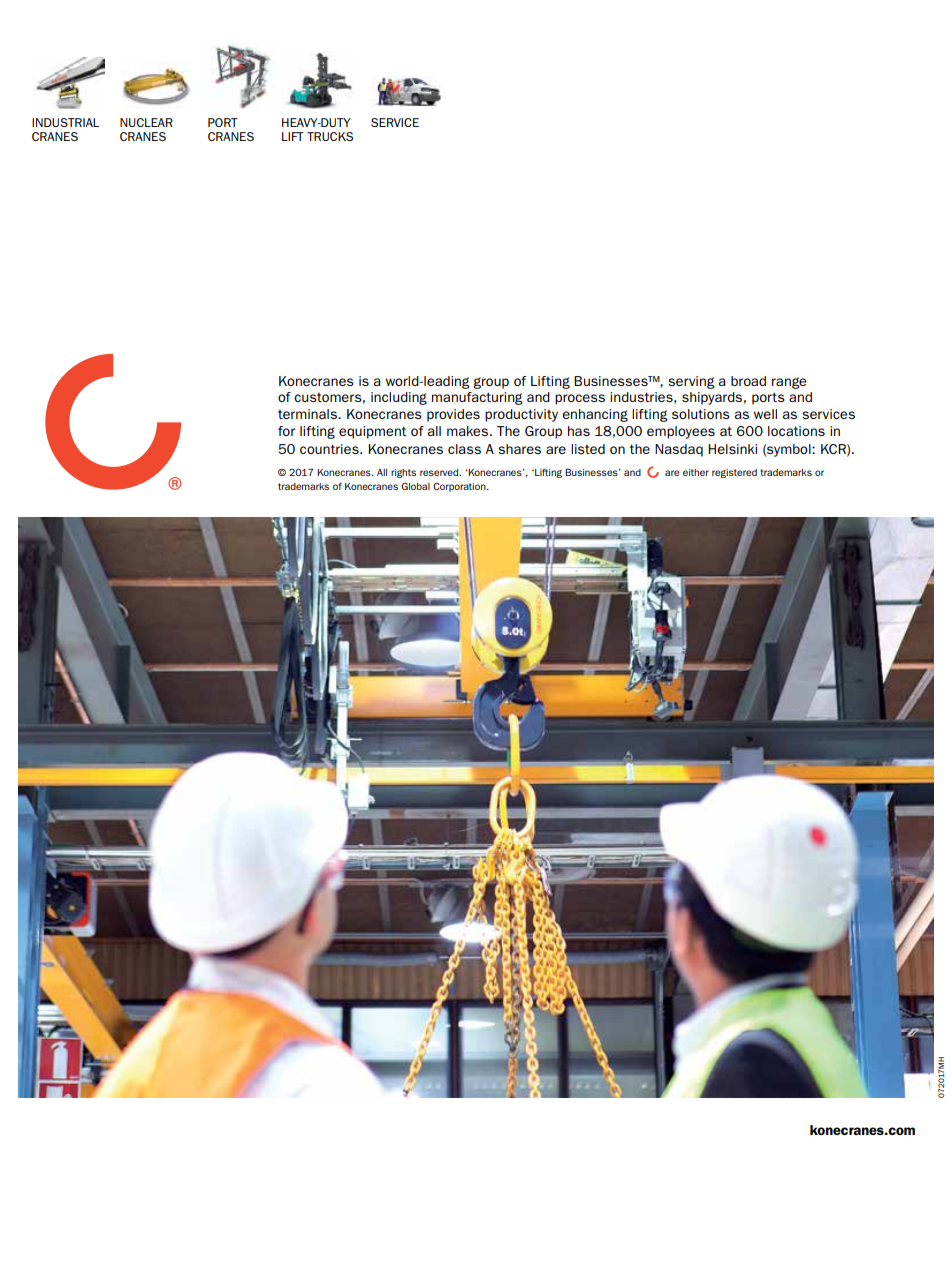 The width and height of the page is (952, 1270). Describe the element at coordinates (65, 122) in the page. I see `INDUSTRIAL` at that location.
